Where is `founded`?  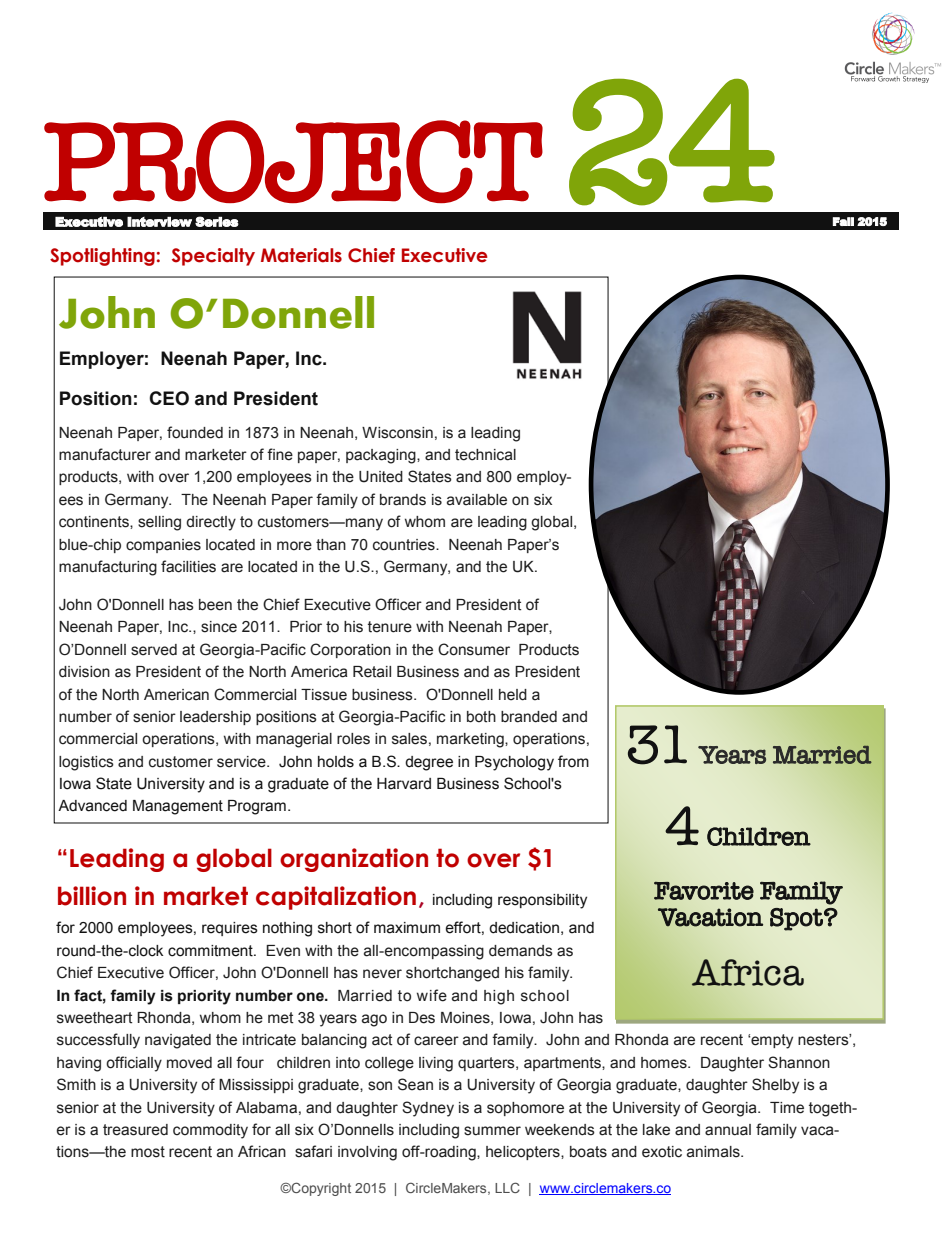
founded is located at coordinates (195, 432).
